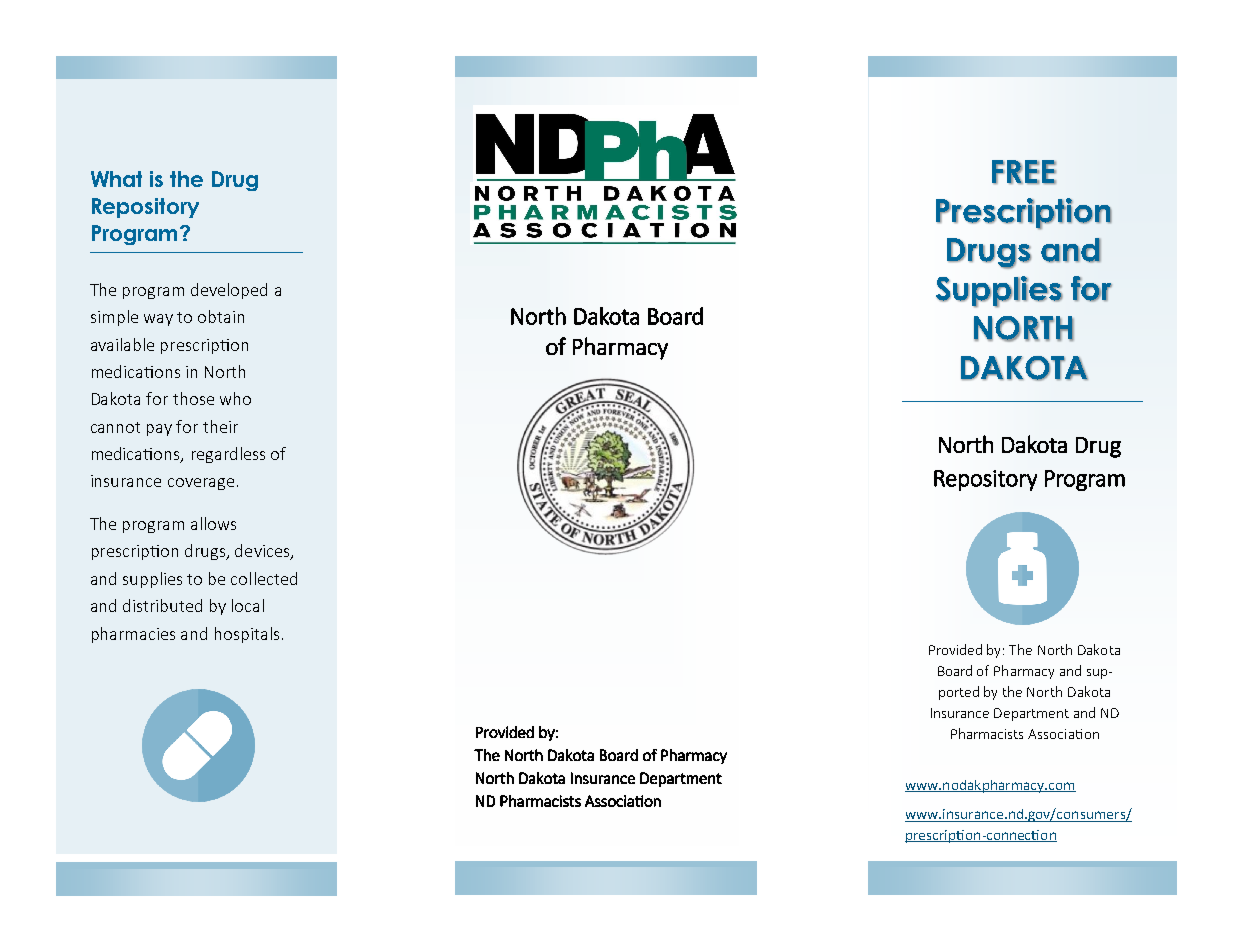 Image resolution: width=1233 pixels, height=952 pixels. Describe the element at coordinates (116, 179) in the screenshot. I see `What` at that location.
